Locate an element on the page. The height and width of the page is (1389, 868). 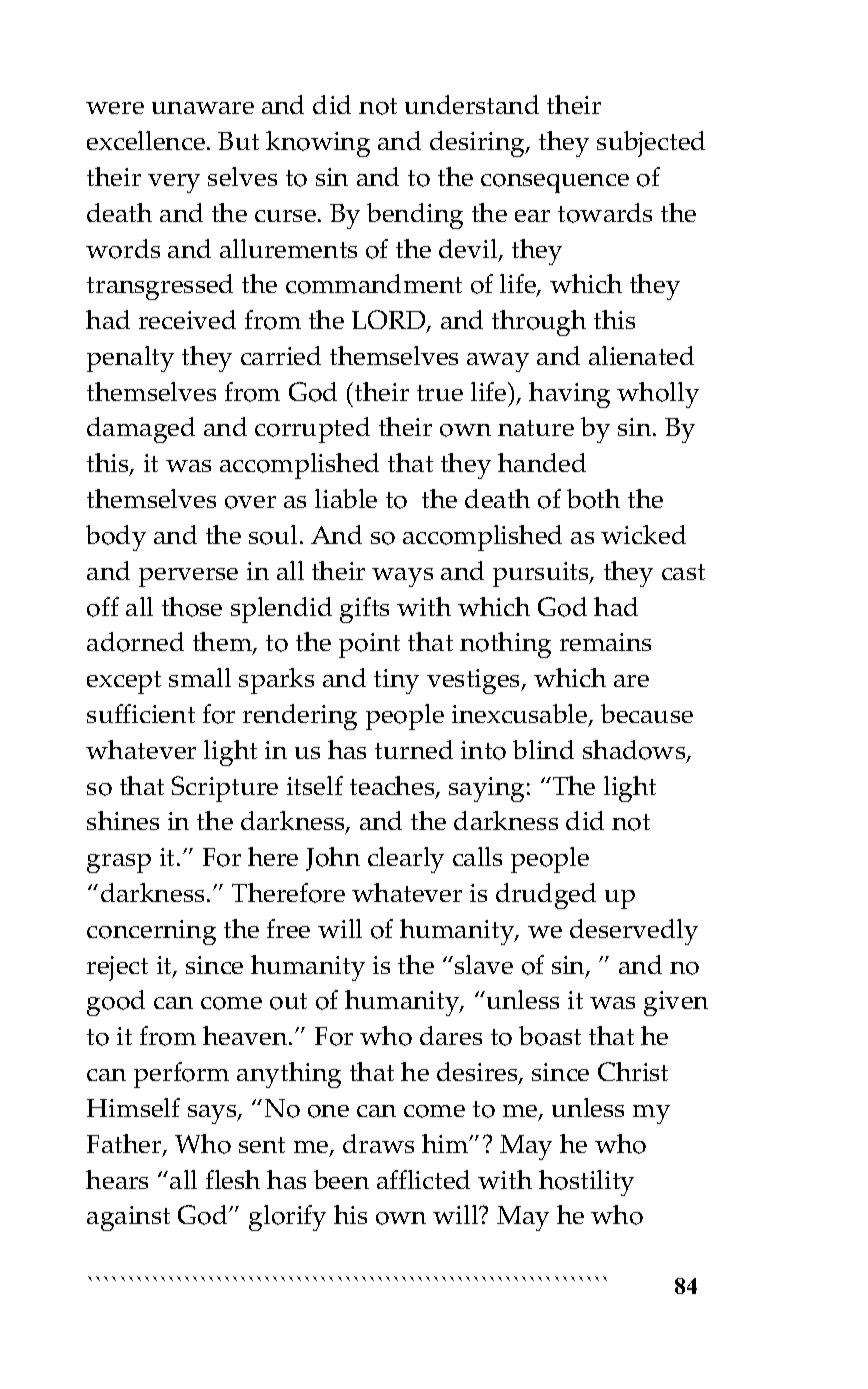
subjected is located at coordinates (651, 144).
